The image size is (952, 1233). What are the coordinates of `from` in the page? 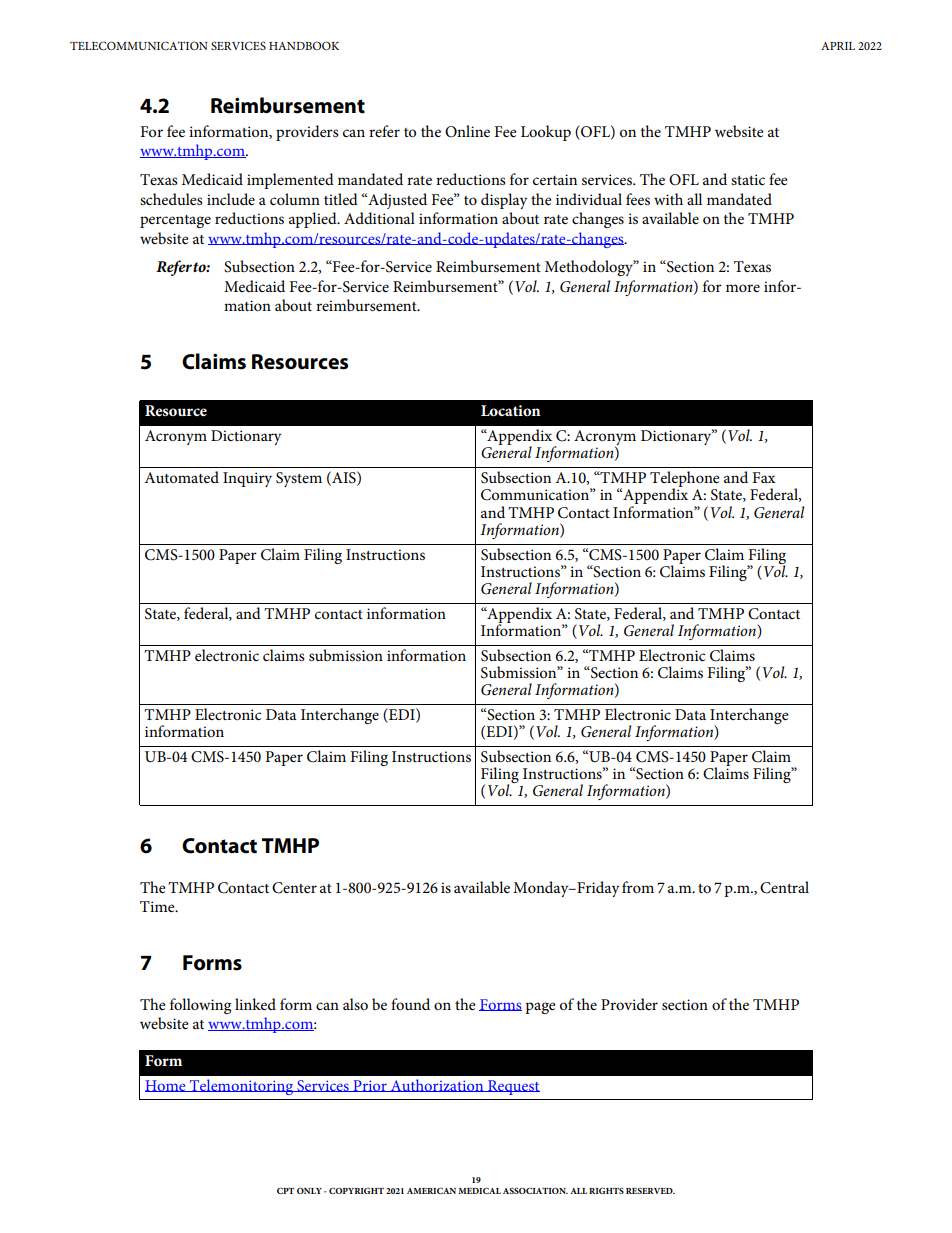 It's located at (638, 887).
